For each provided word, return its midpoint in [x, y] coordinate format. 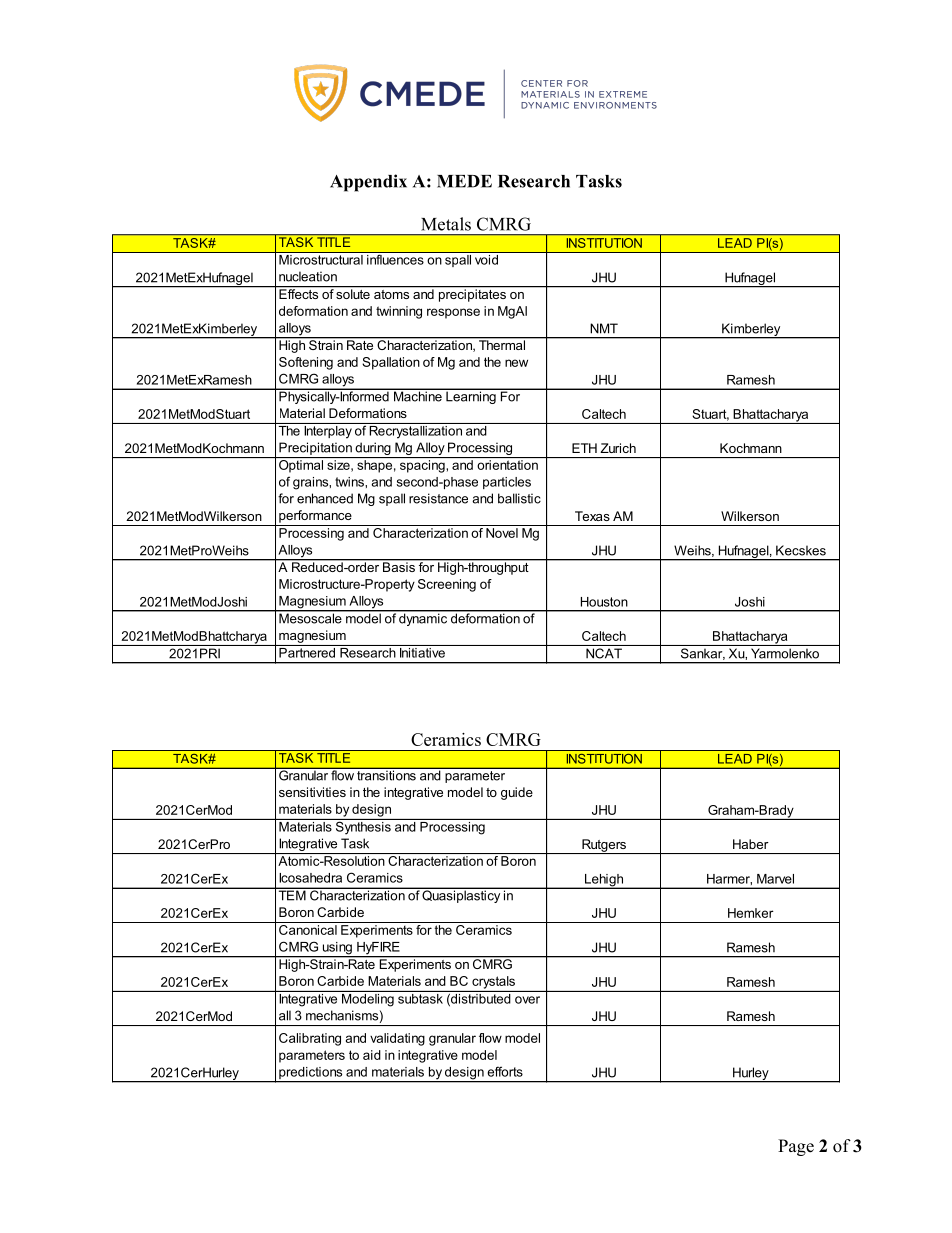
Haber [751, 844]
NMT [604, 328]
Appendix [368, 183]
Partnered [307, 651]
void [486, 260]
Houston [604, 602]
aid [372, 1055]
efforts [505, 1071]
